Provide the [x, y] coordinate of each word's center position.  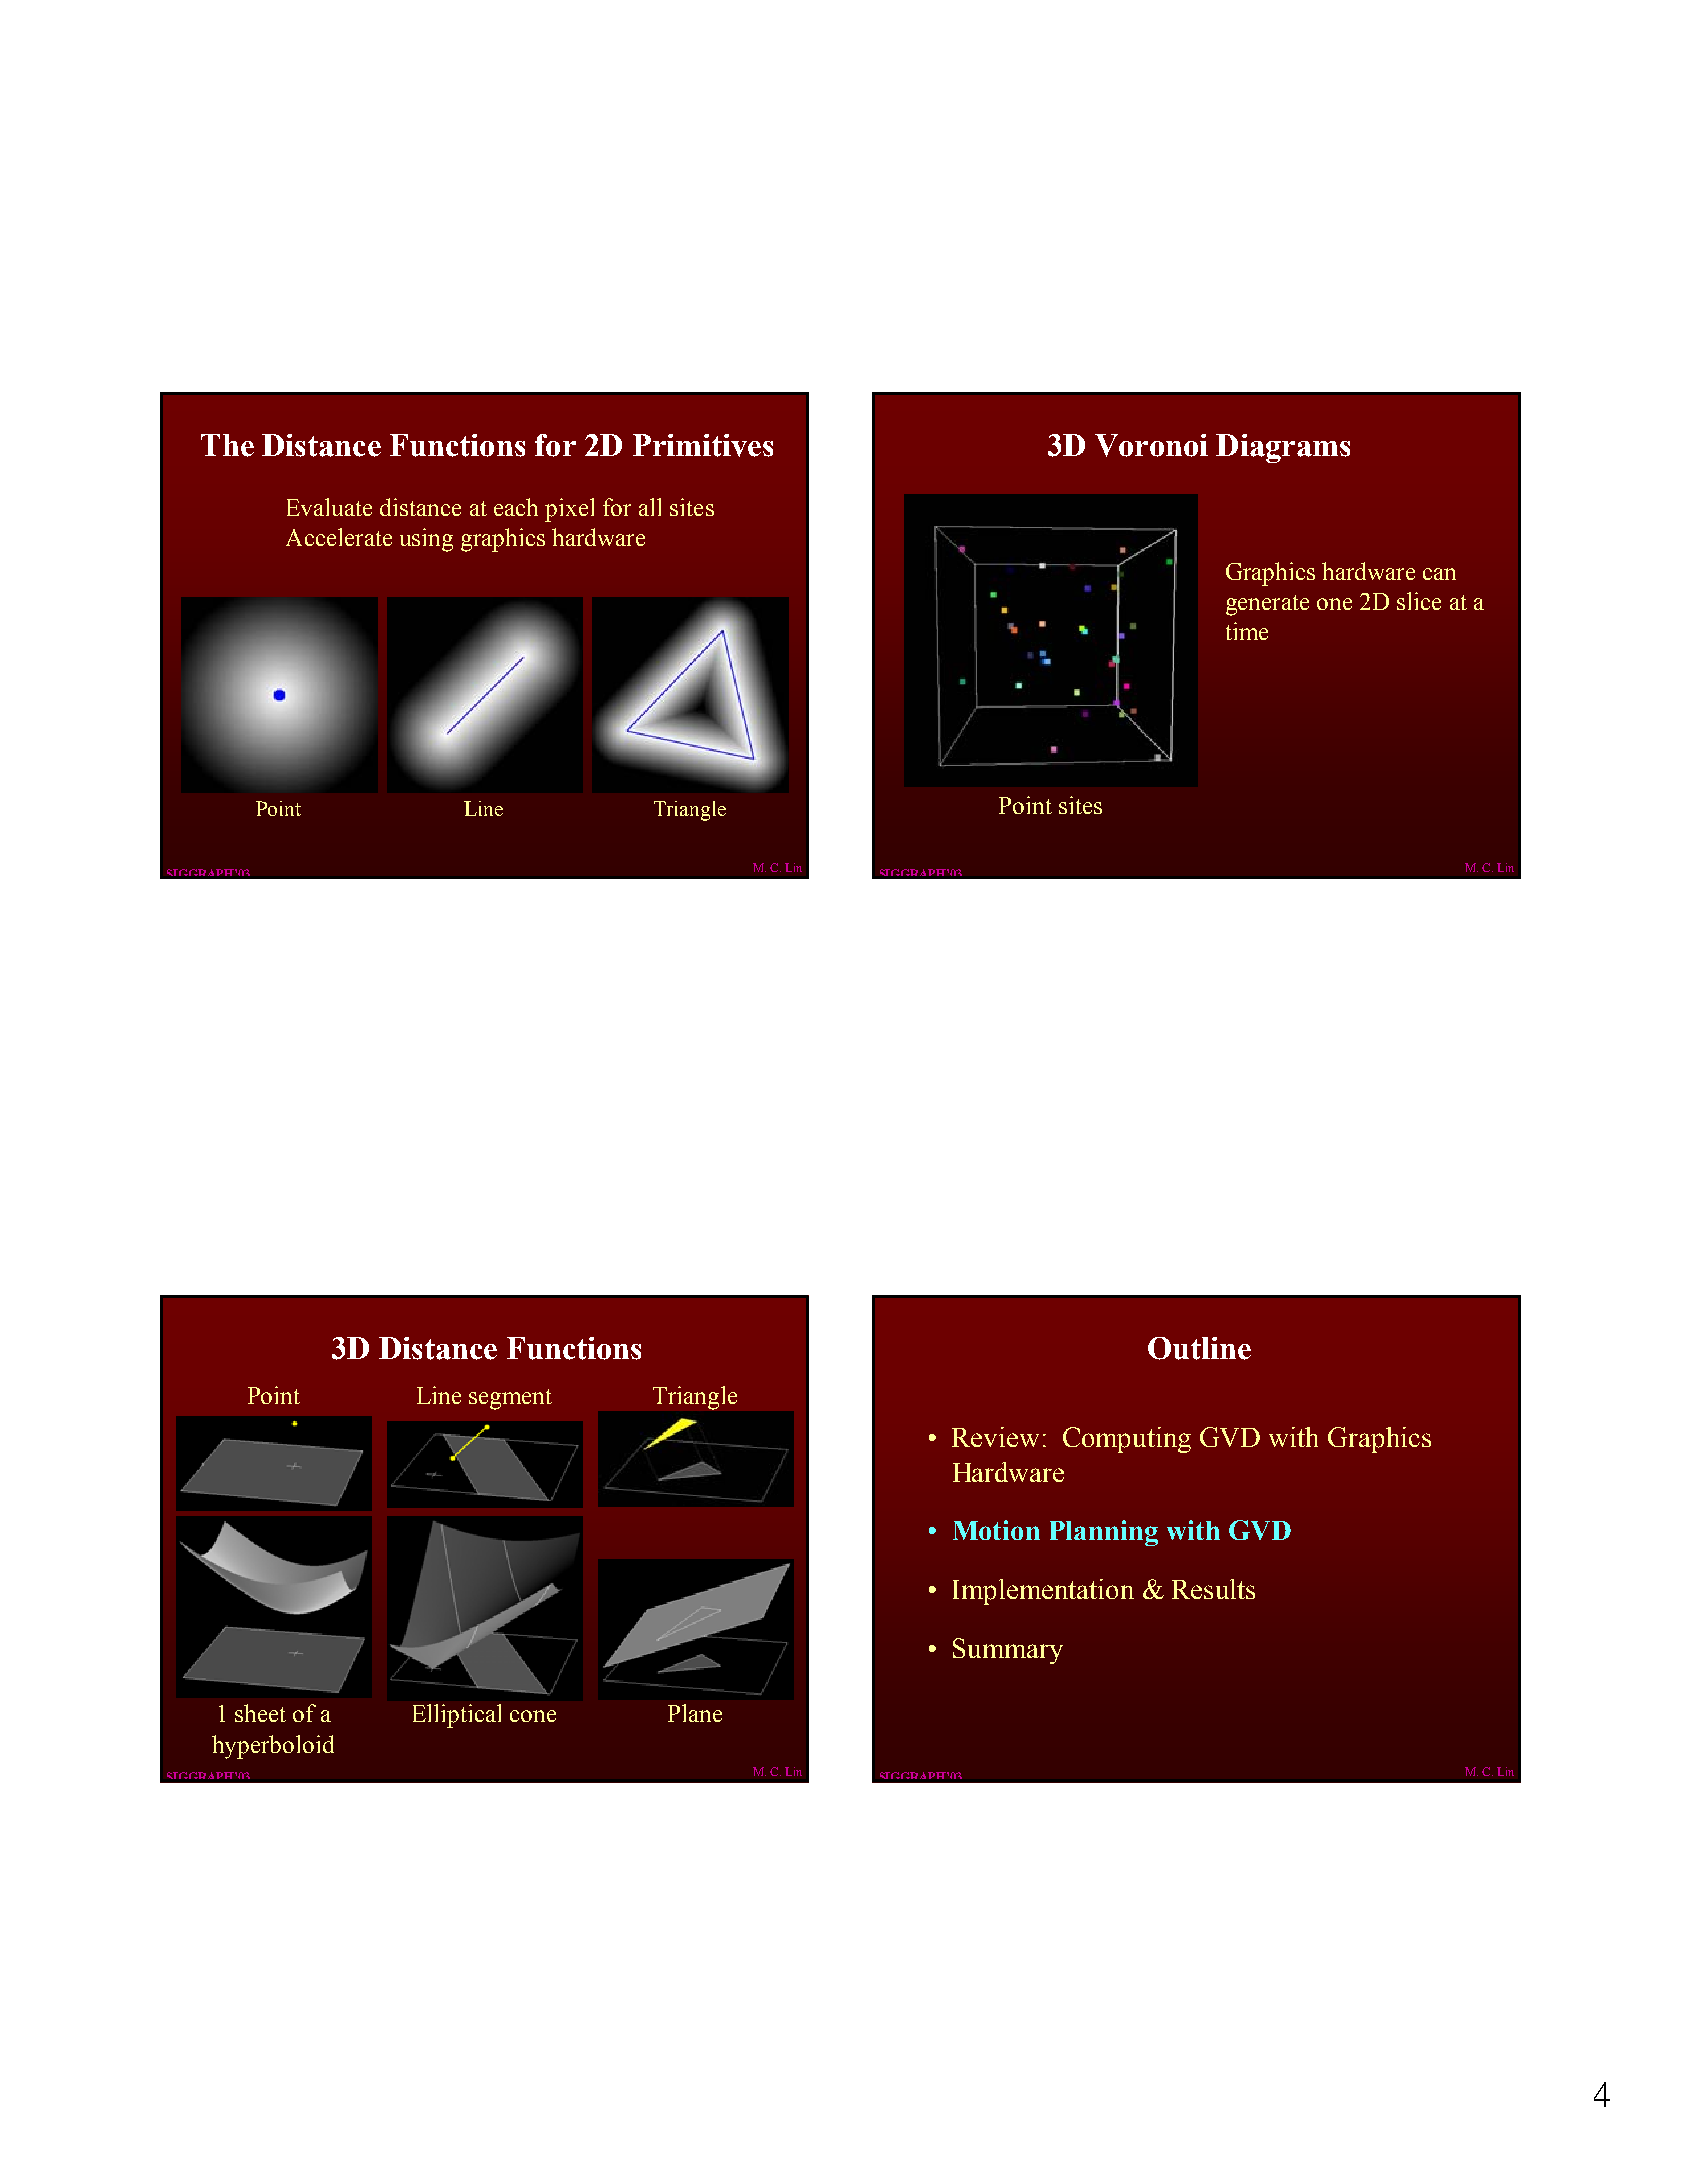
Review [995, 1437]
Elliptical [457, 1716]
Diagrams [1283, 448]
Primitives [703, 445]
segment [510, 1399]
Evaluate [329, 507]
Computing [1127, 1440]
